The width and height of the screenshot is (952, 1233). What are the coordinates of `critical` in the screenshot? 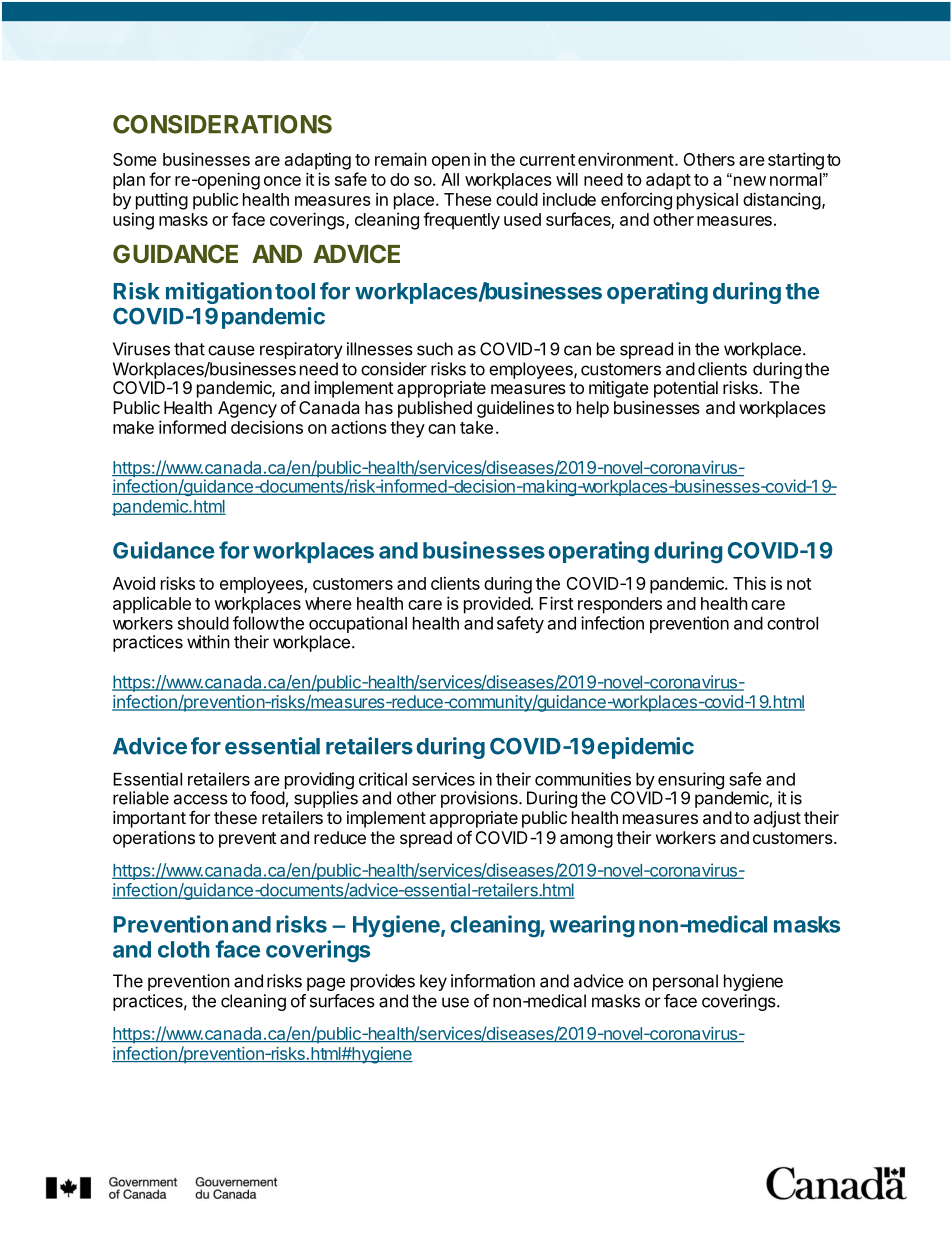 It's located at (383, 779).
